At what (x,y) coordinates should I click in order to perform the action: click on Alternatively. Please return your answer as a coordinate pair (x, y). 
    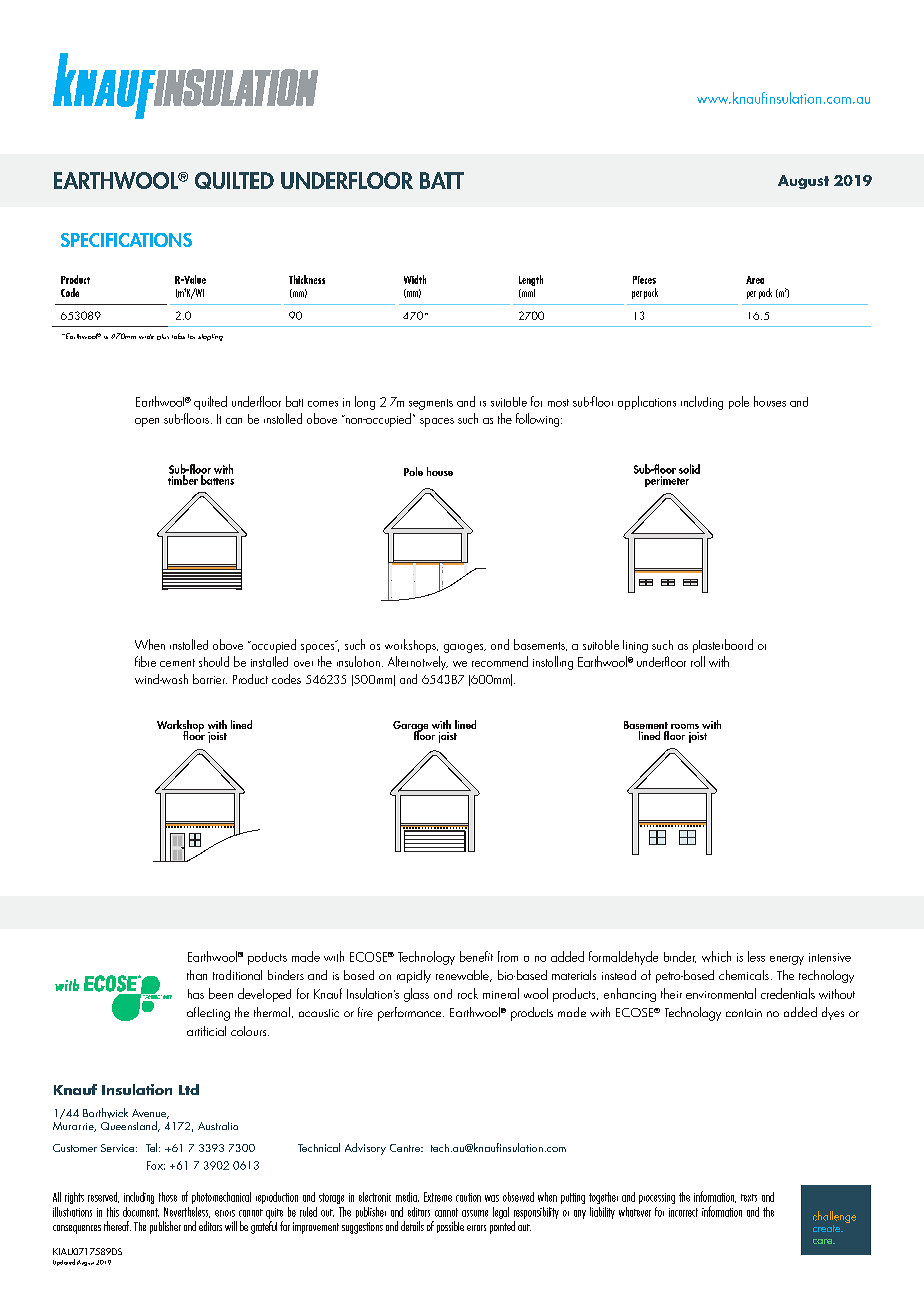
    Looking at the image, I should click on (418, 663).
